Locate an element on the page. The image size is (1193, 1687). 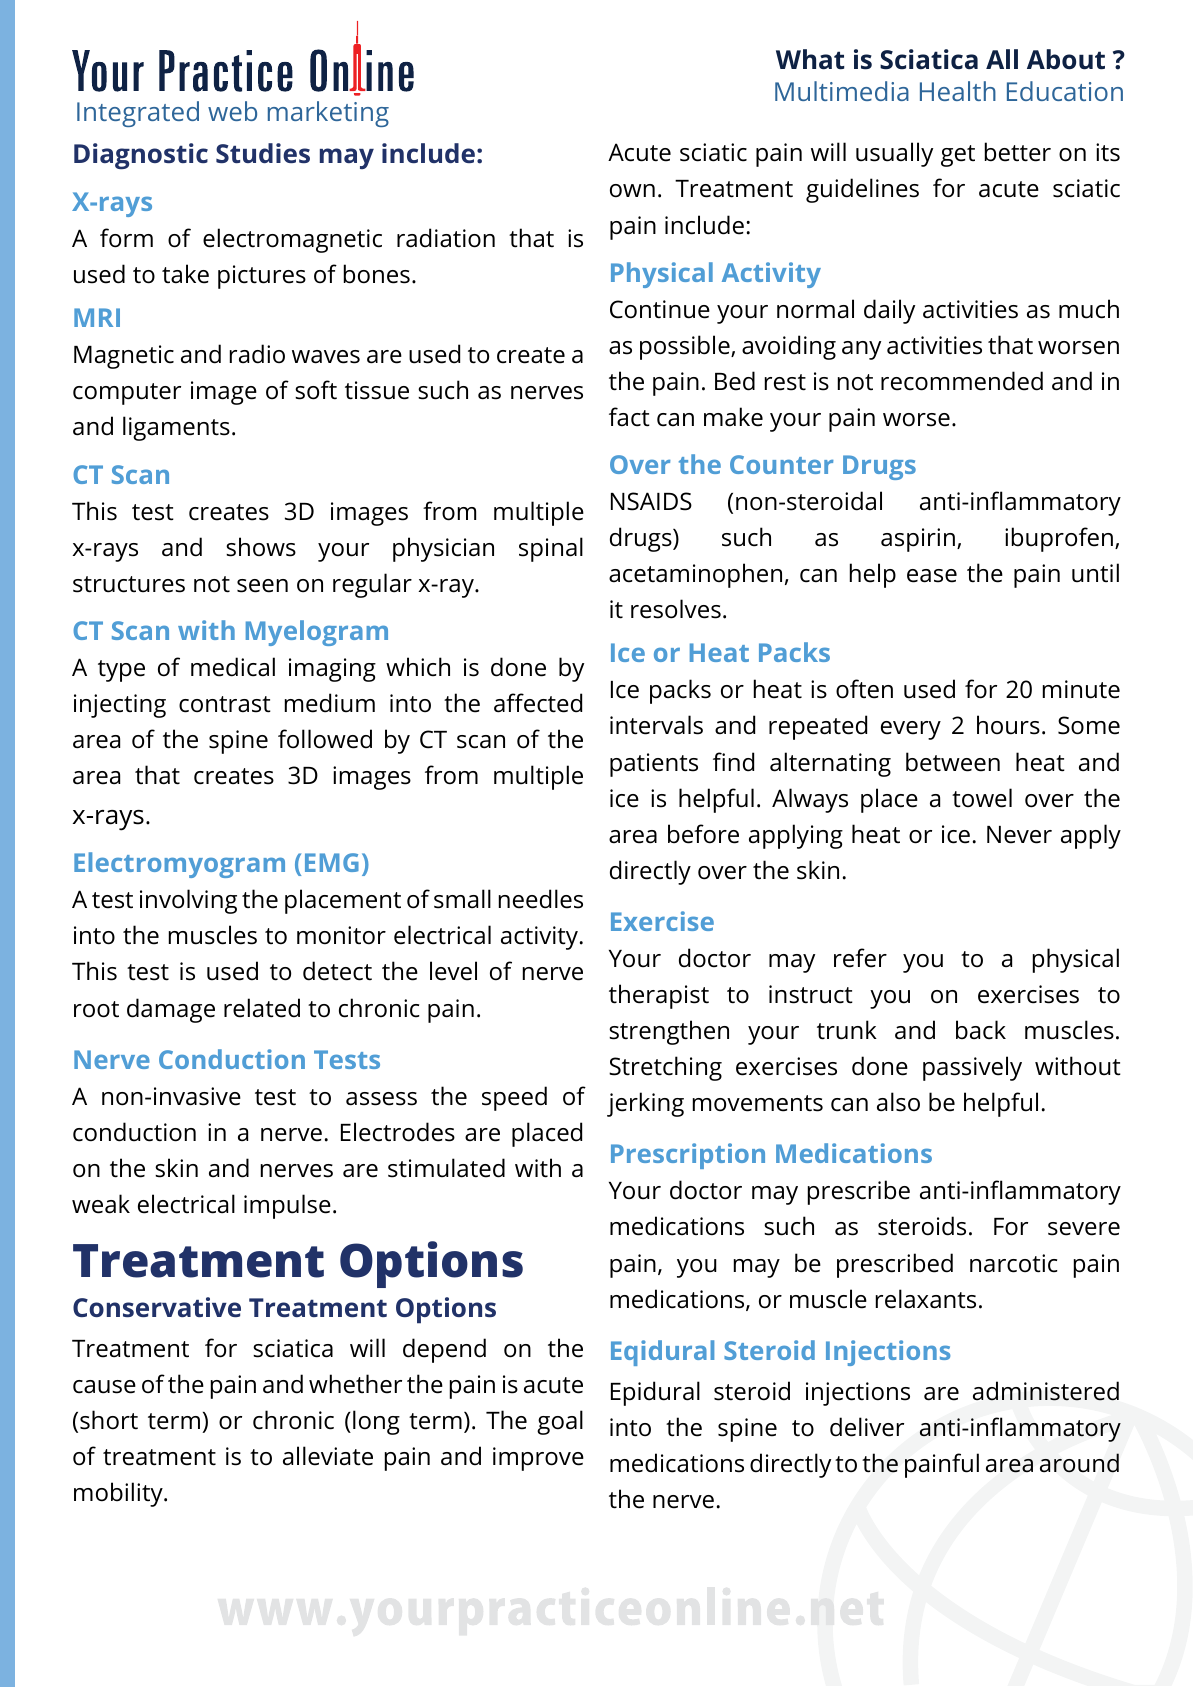
goal is located at coordinates (560, 1422).
